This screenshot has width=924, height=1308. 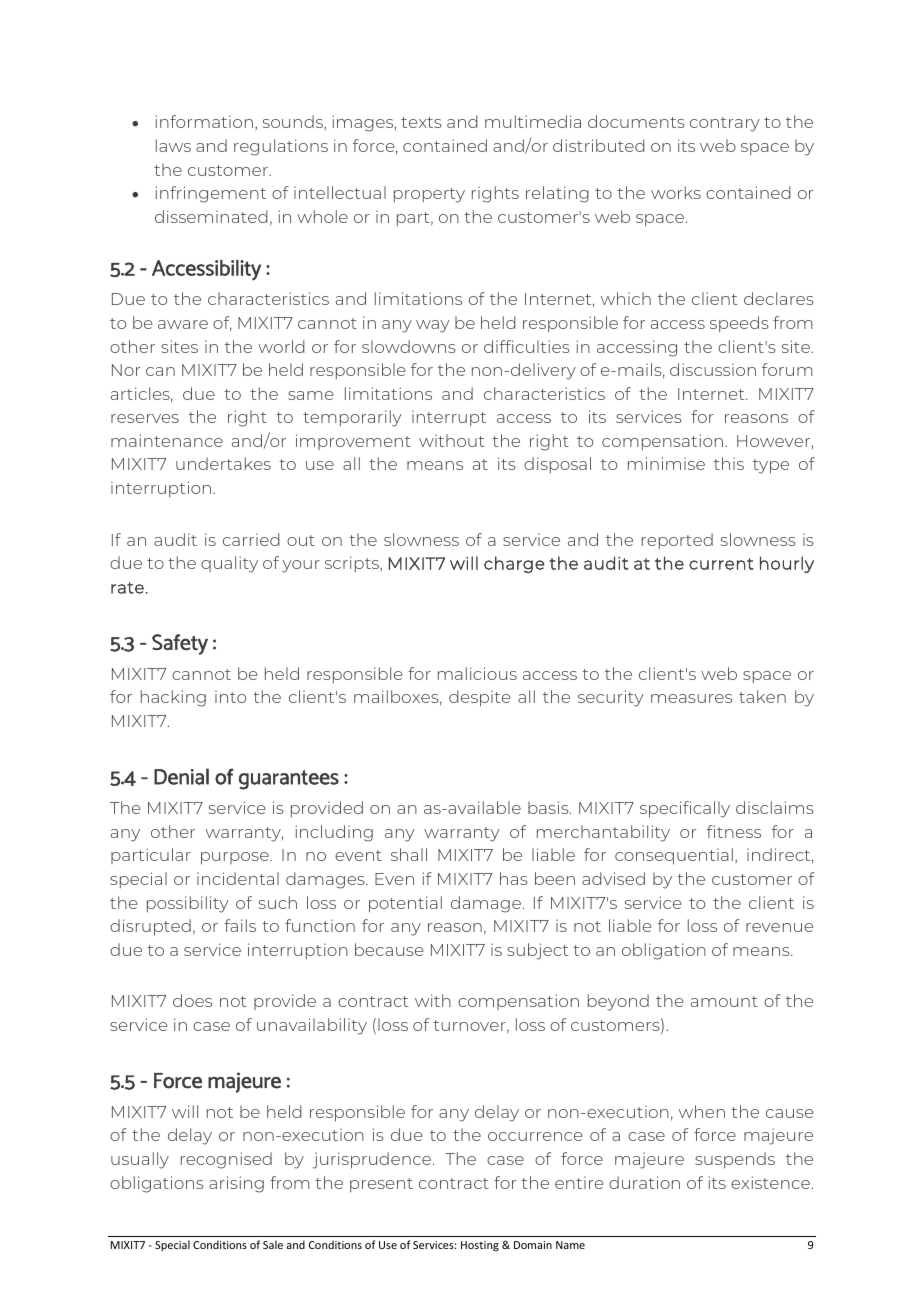 I want to click on Hosting, so click(x=480, y=1246).
